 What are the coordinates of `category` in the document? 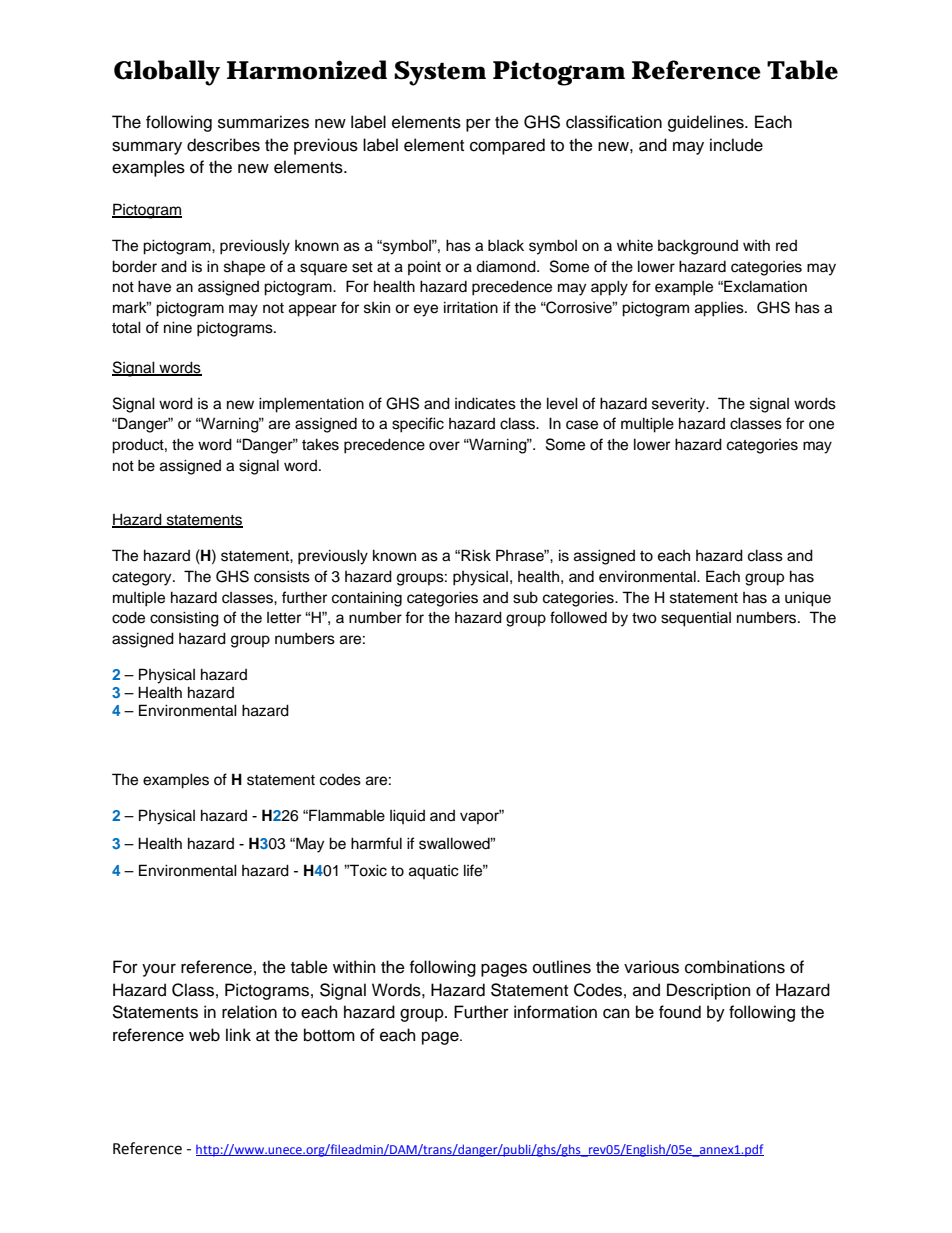 It's located at (143, 579).
